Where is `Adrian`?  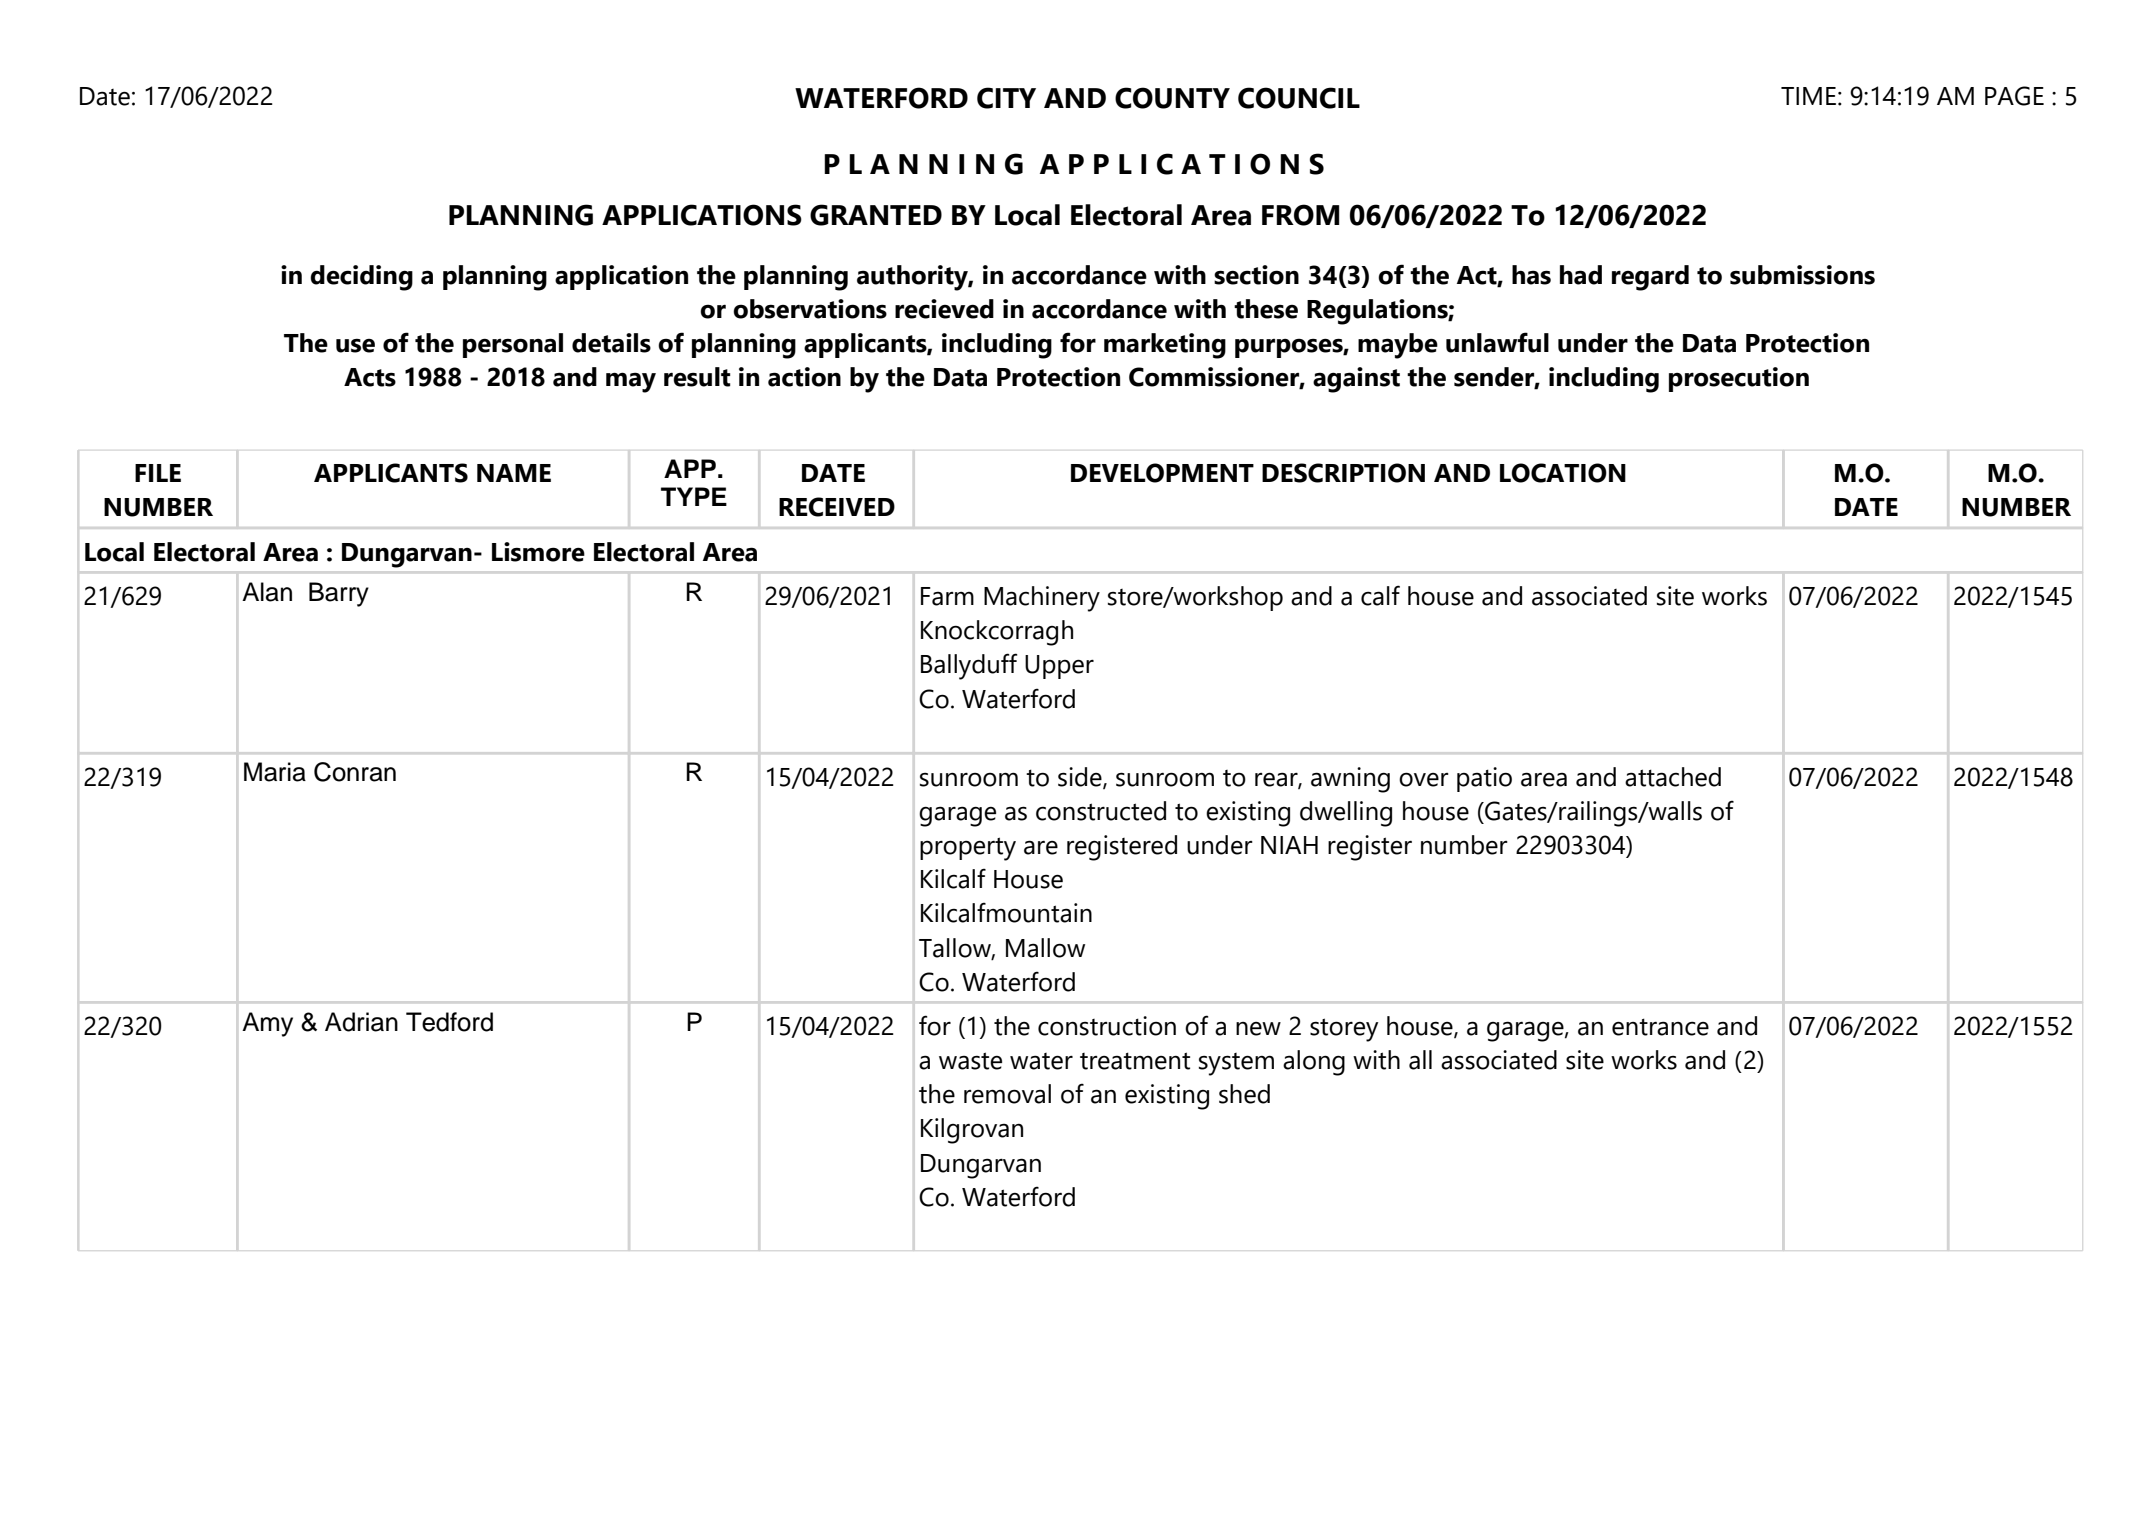 Adrian is located at coordinates (361, 1022).
